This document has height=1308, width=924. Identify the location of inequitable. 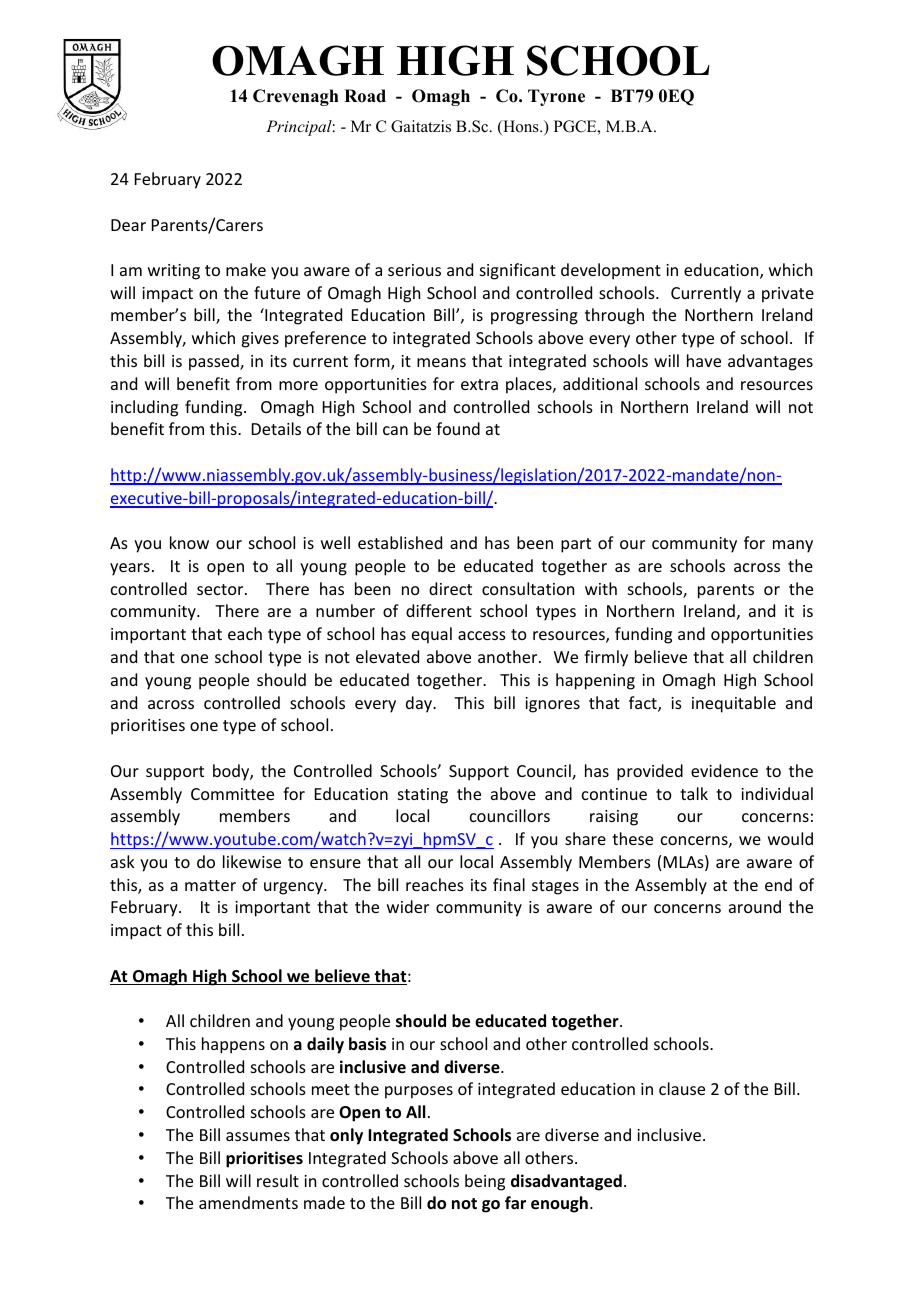
(734, 704).
